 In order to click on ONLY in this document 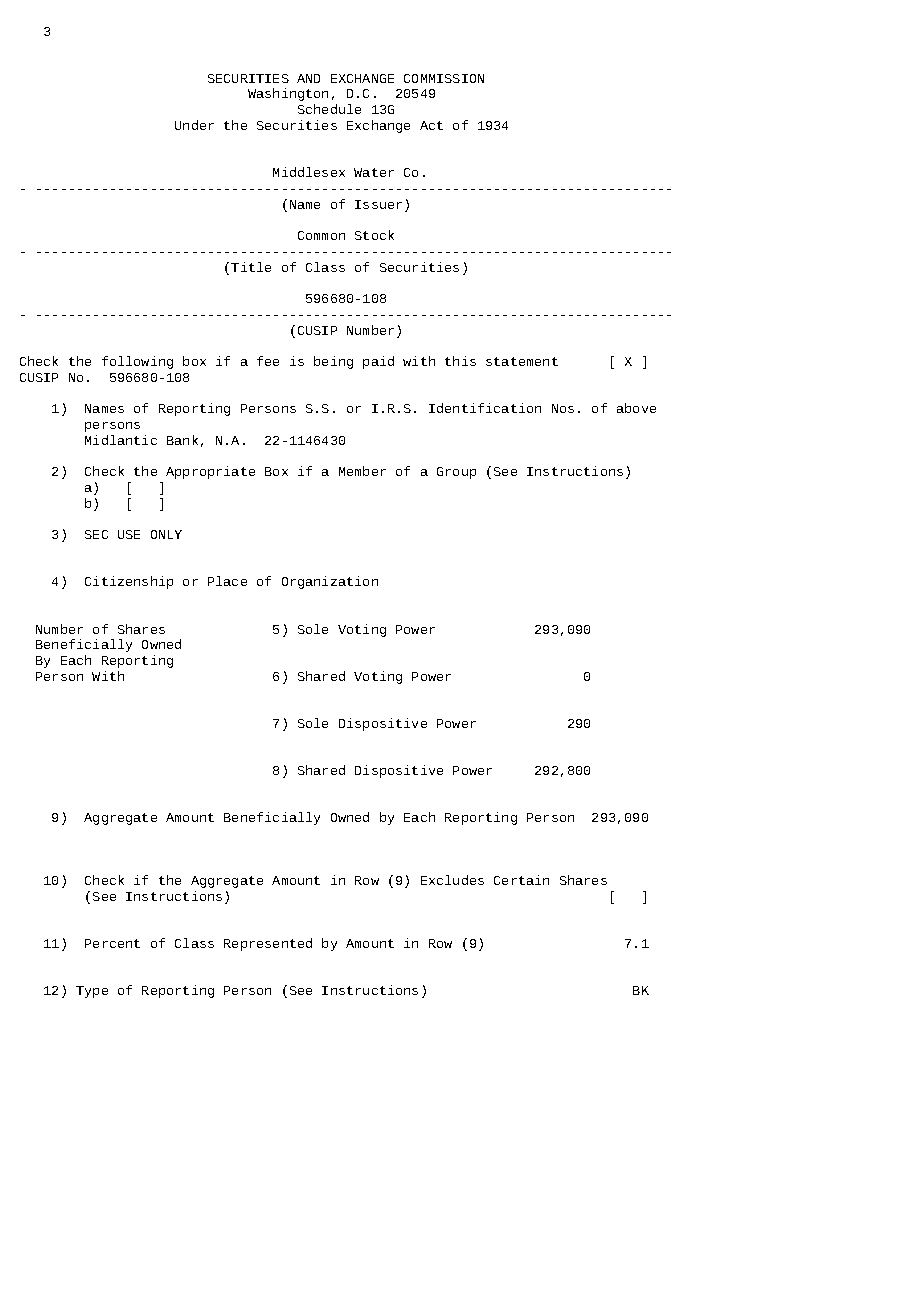, I will do `click(166, 534)`.
